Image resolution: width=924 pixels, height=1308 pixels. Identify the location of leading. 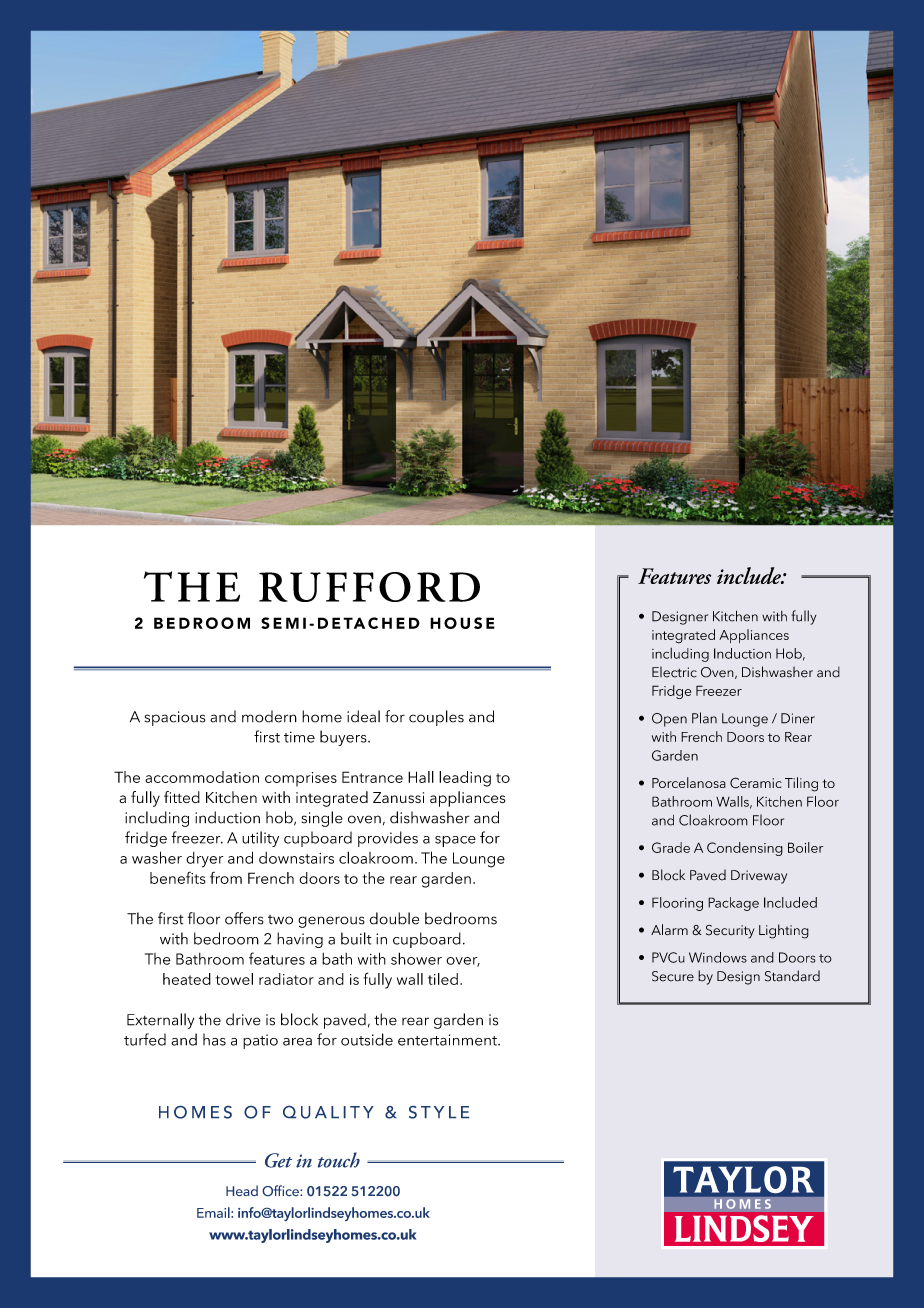
(465, 779).
